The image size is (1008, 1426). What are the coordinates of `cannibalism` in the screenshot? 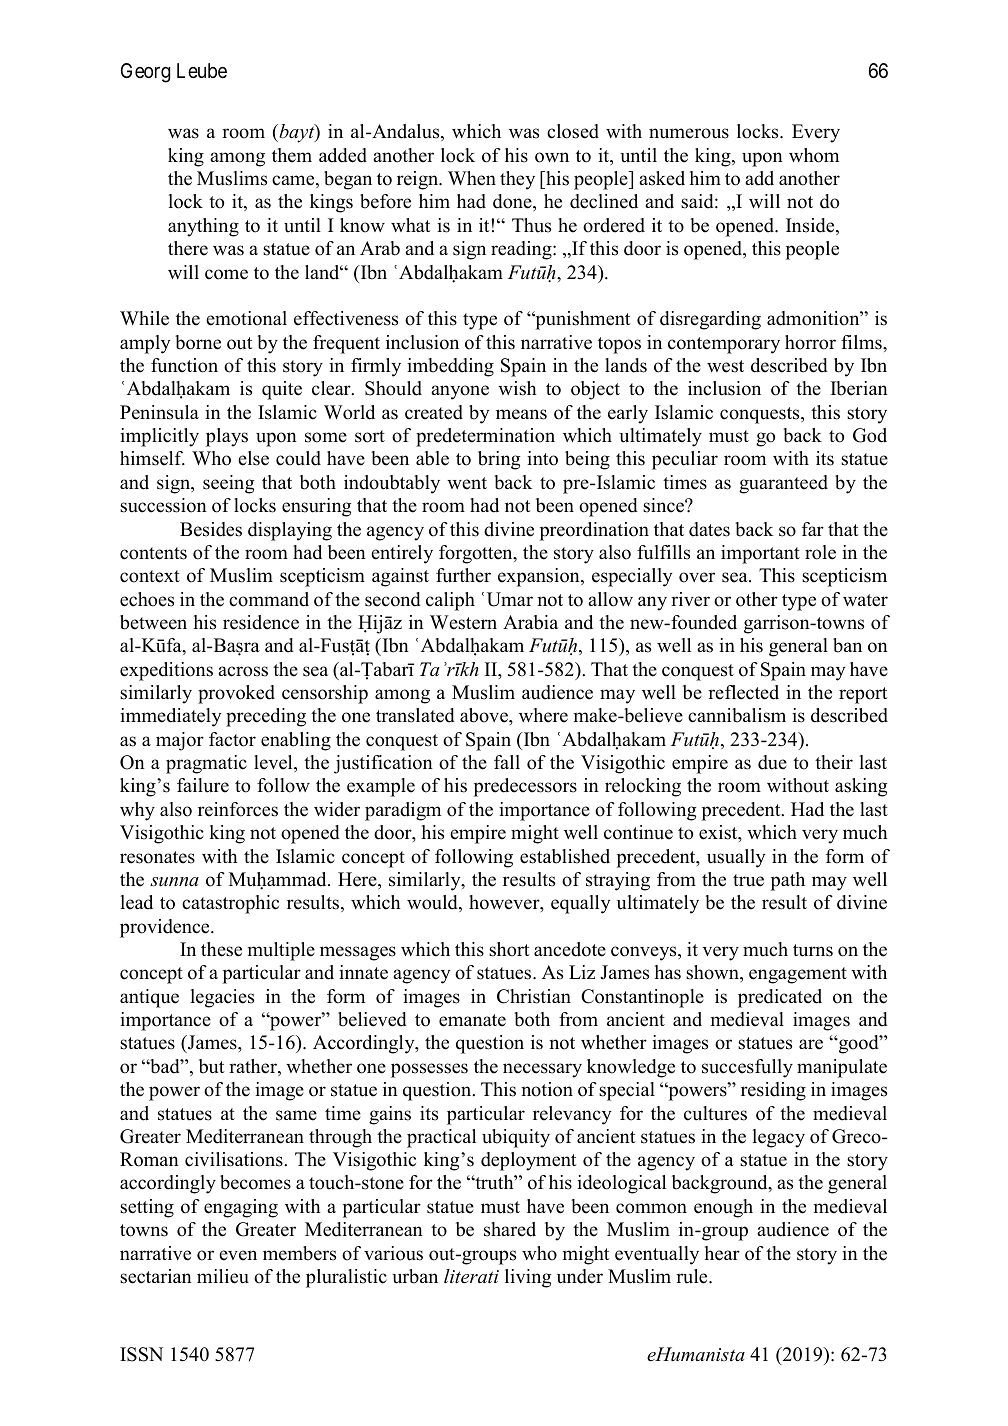 It's located at (737, 715).
